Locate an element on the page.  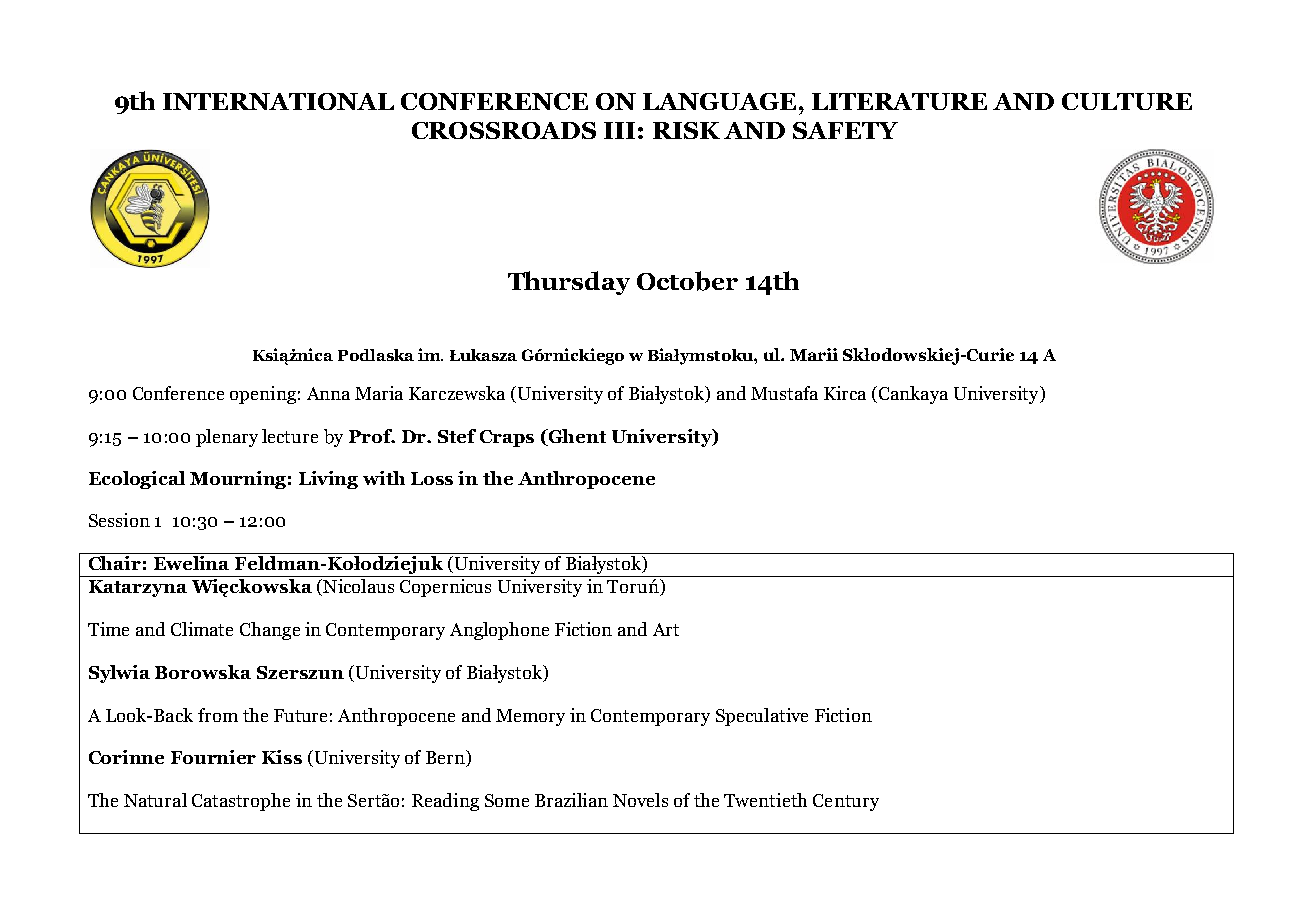
Novels is located at coordinates (640, 800).
